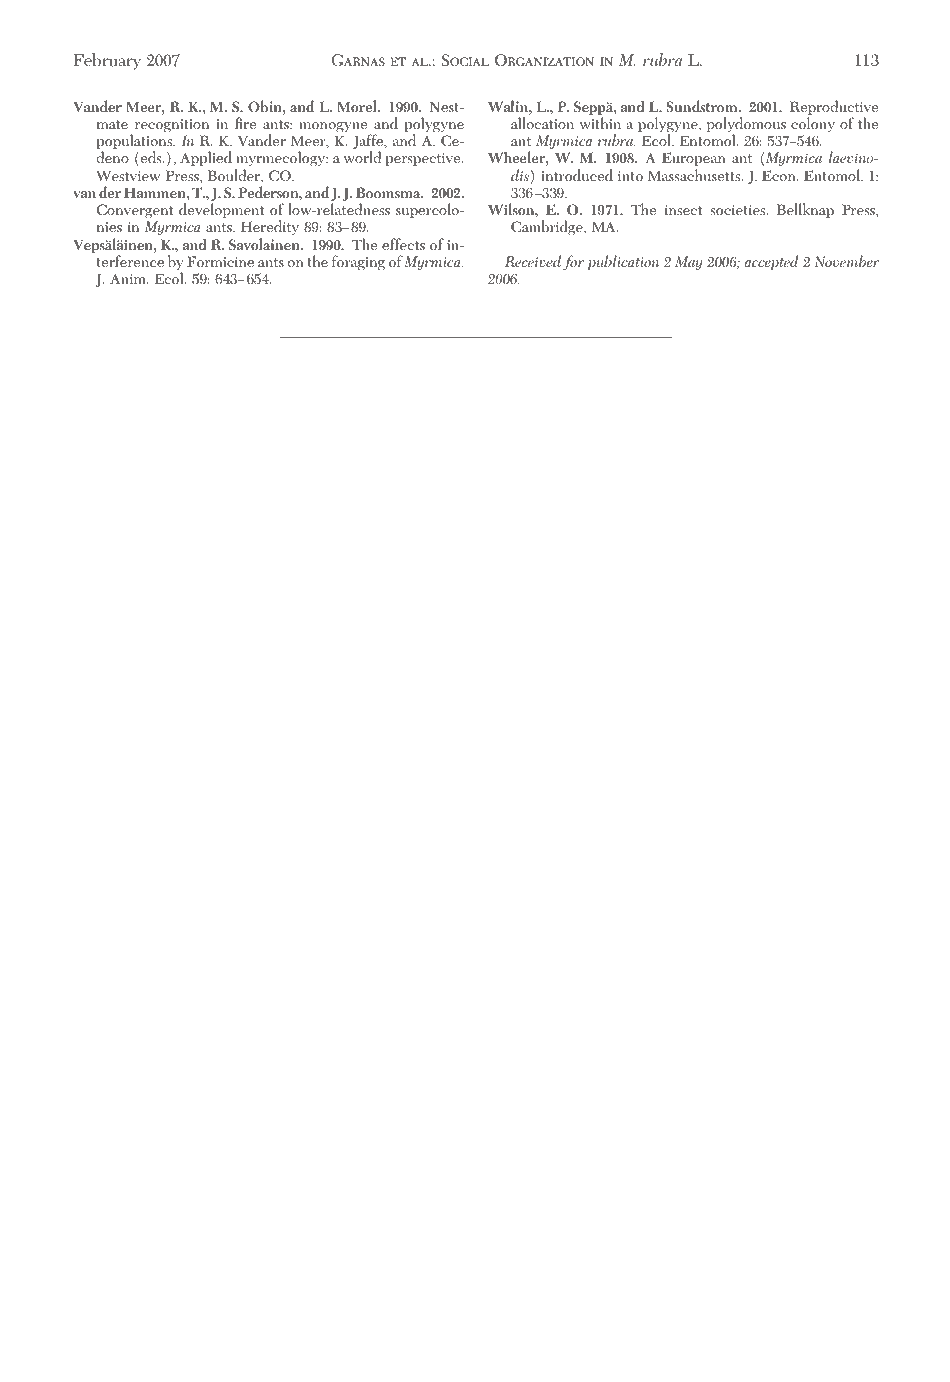 The width and height of the page is (950, 1382). I want to click on Applied, so click(206, 158).
